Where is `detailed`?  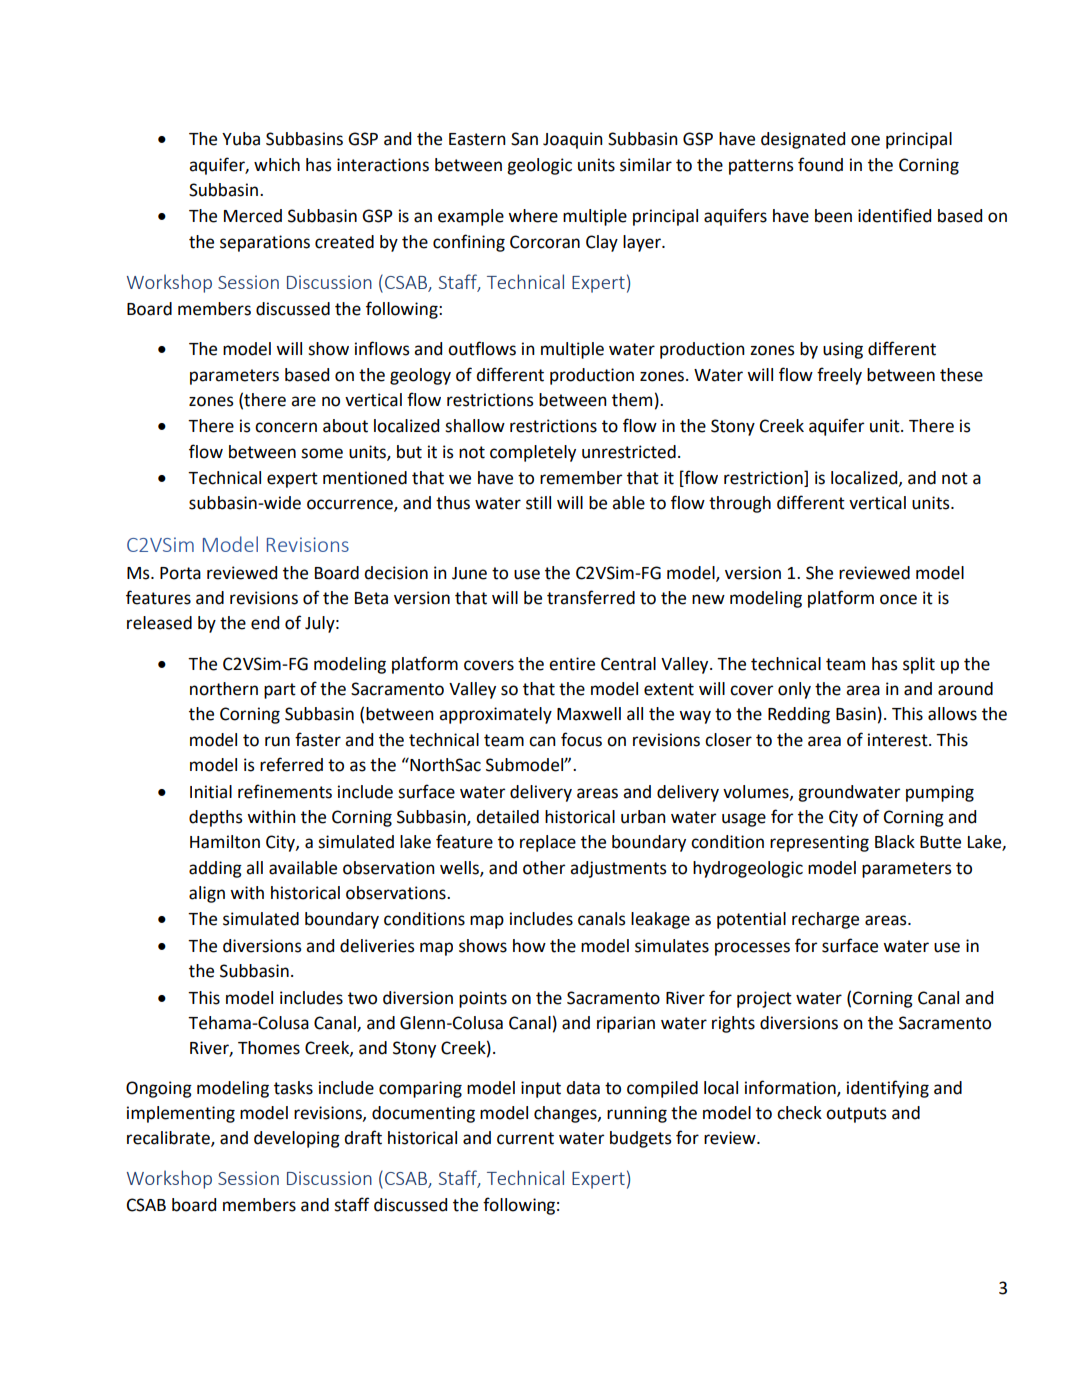
detailed is located at coordinates (507, 817).
